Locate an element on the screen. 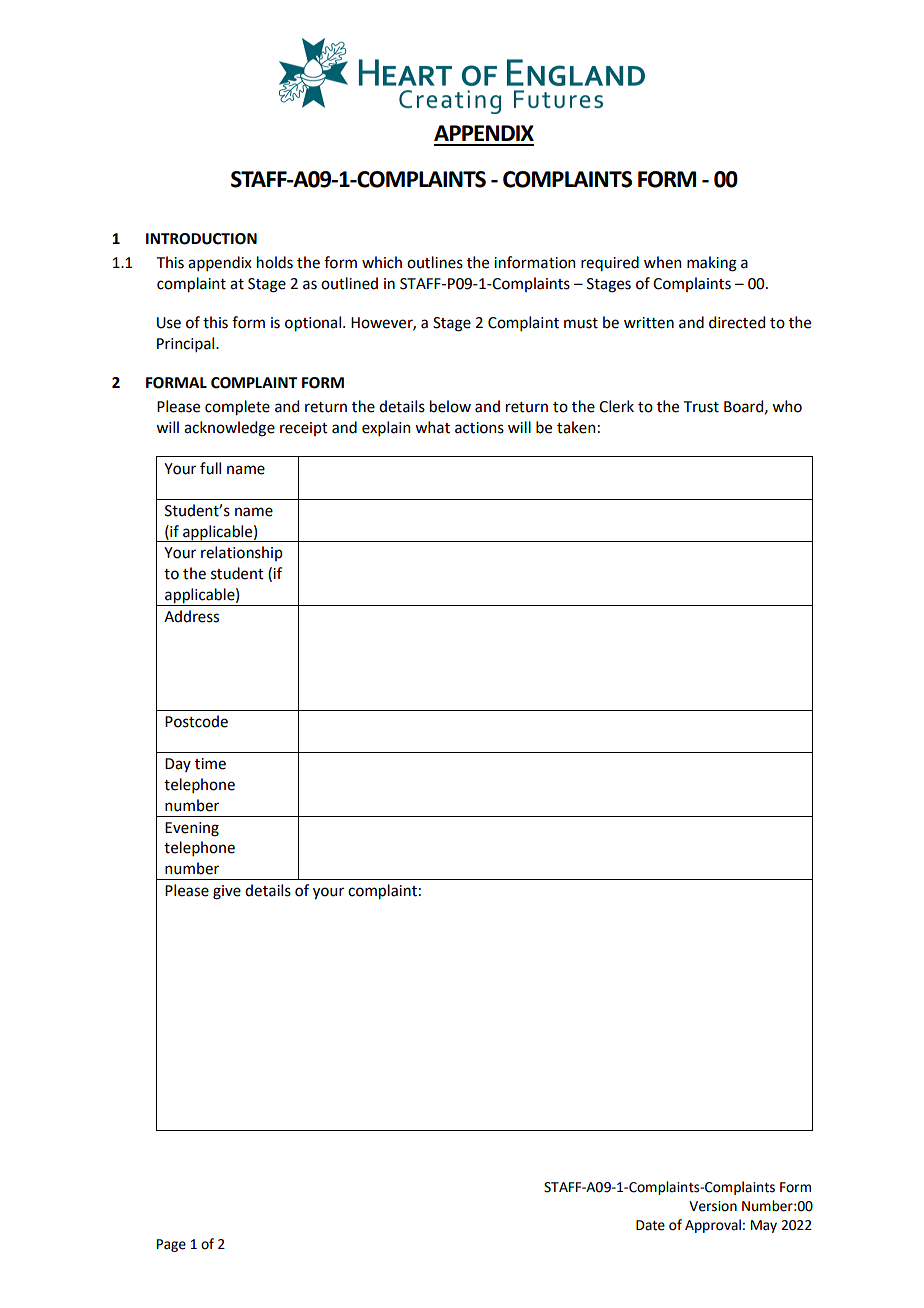 This screenshot has width=924, height=1308. relationship is located at coordinates (242, 553).
